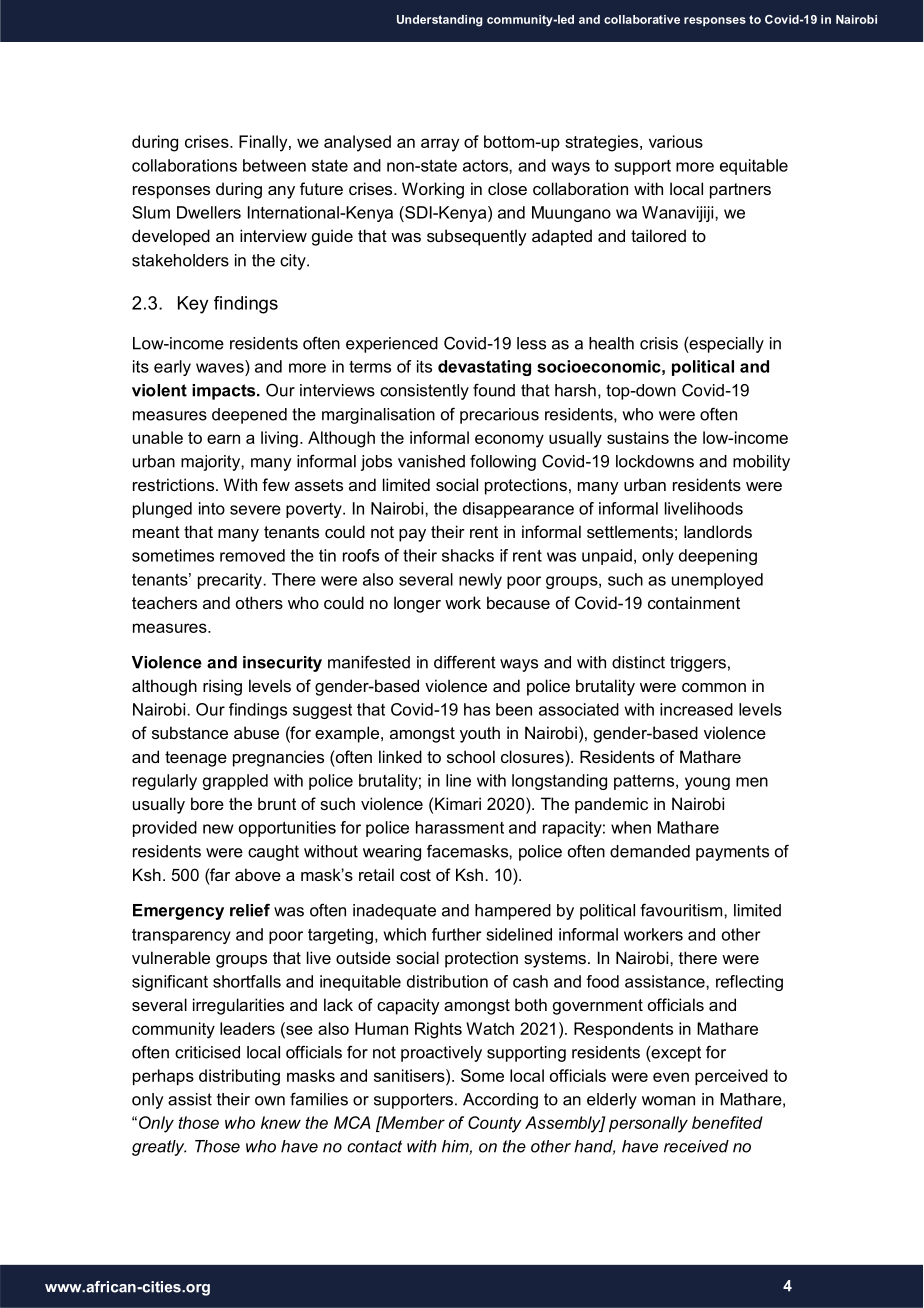 Image resolution: width=924 pixels, height=1308 pixels. What do you see at coordinates (239, 1077) in the page?
I see `distributing` at bounding box center [239, 1077].
